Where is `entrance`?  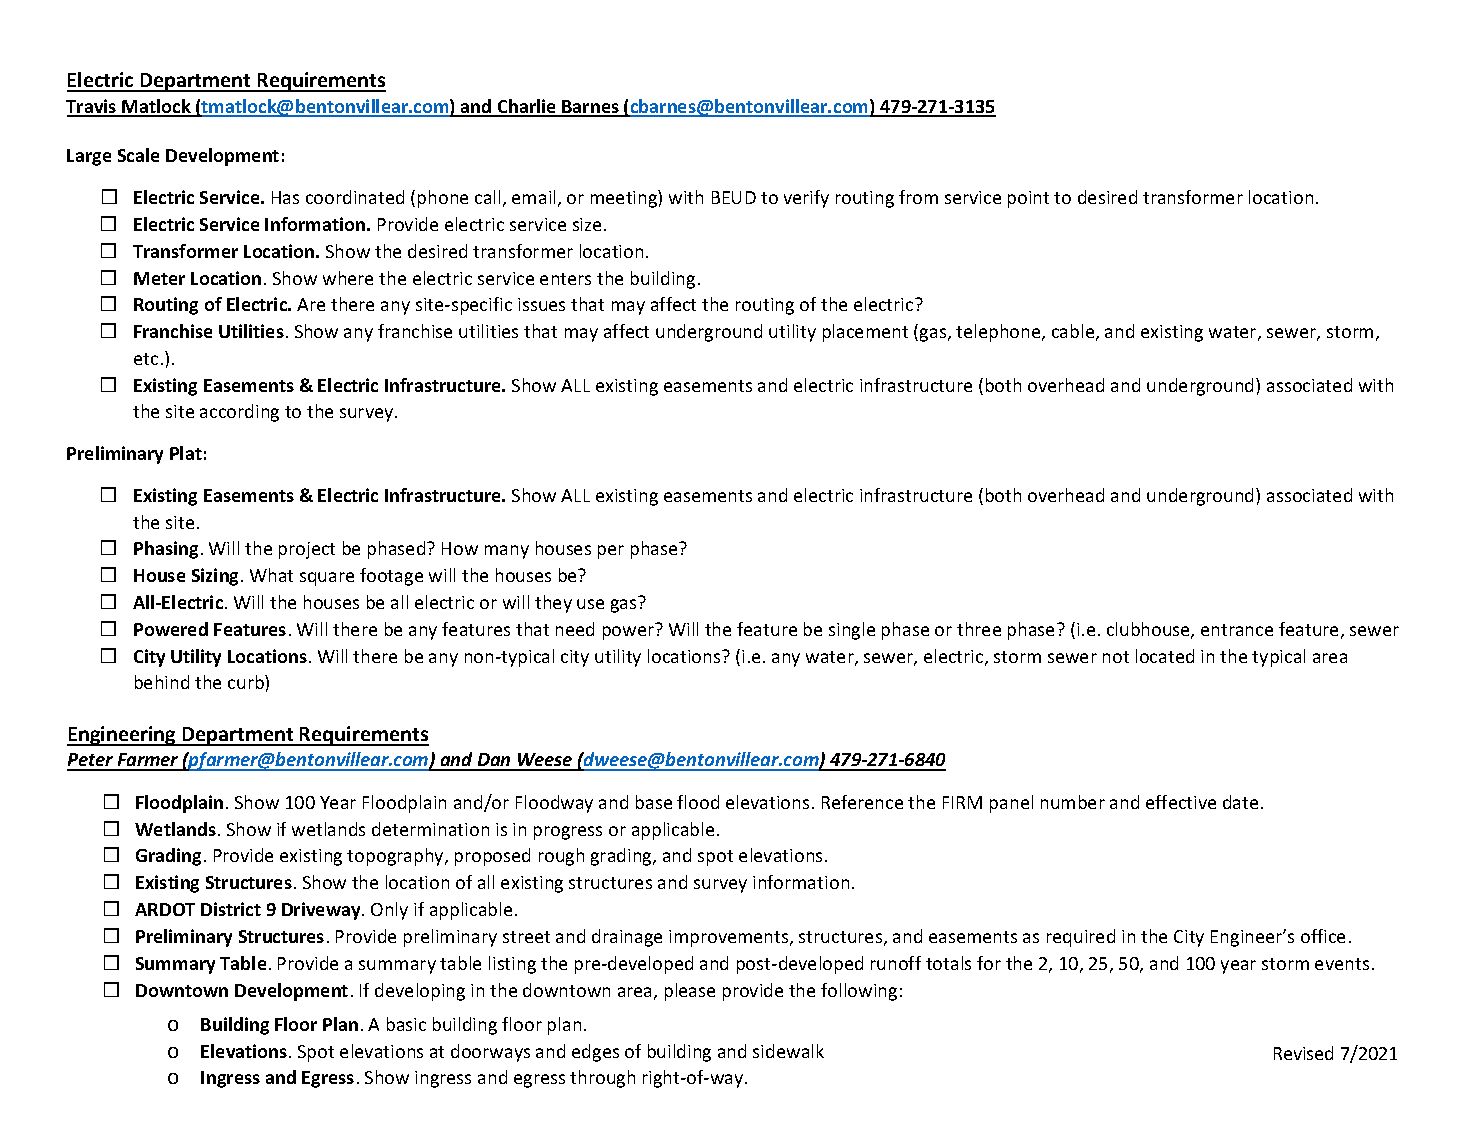 entrance is located at coordinates (1237, 630).
